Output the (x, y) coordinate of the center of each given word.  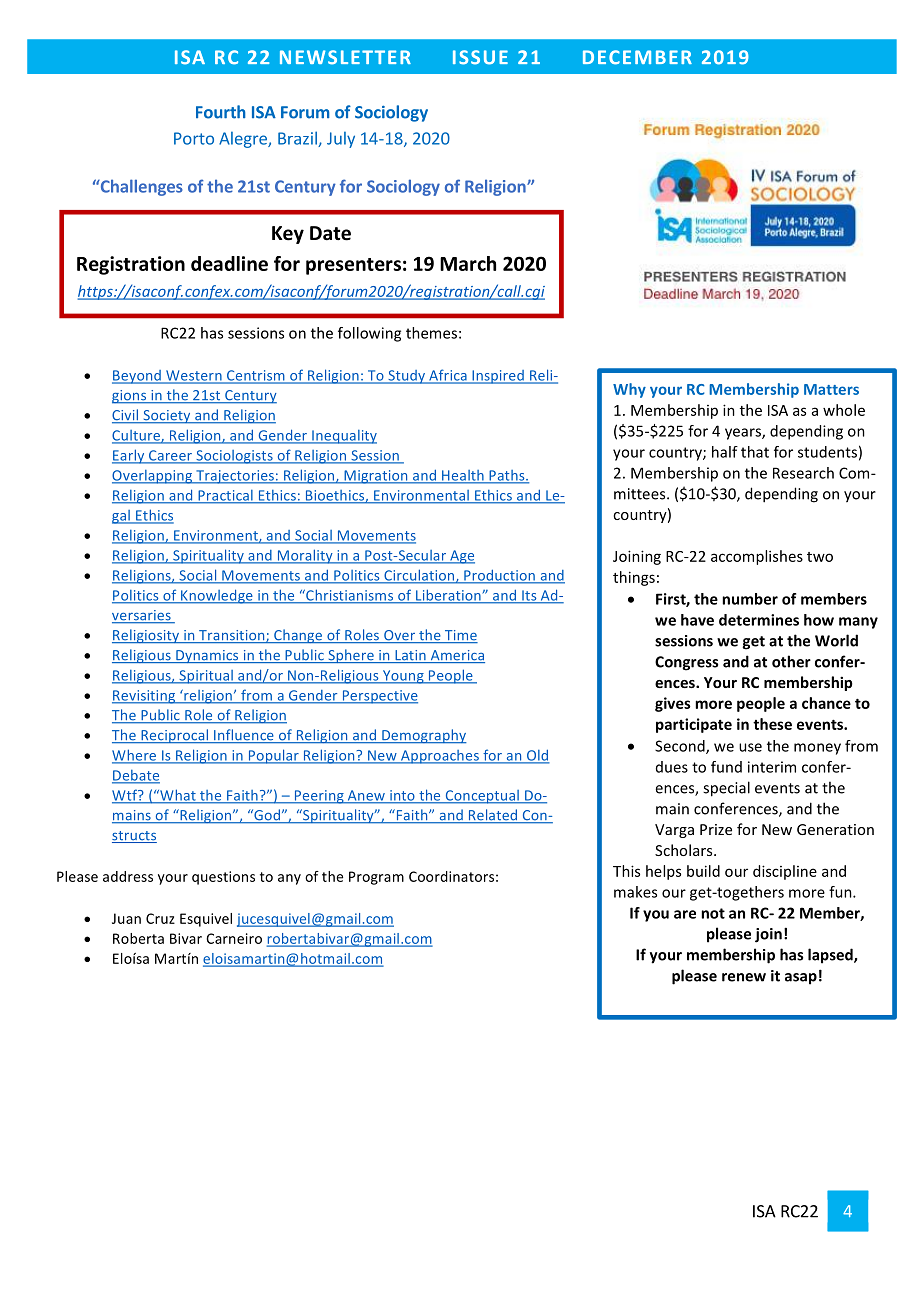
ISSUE (480, 57)
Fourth (221, 112)
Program (376, 878)
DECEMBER (637, 57)
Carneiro (234, 938)
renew (744, 977)
